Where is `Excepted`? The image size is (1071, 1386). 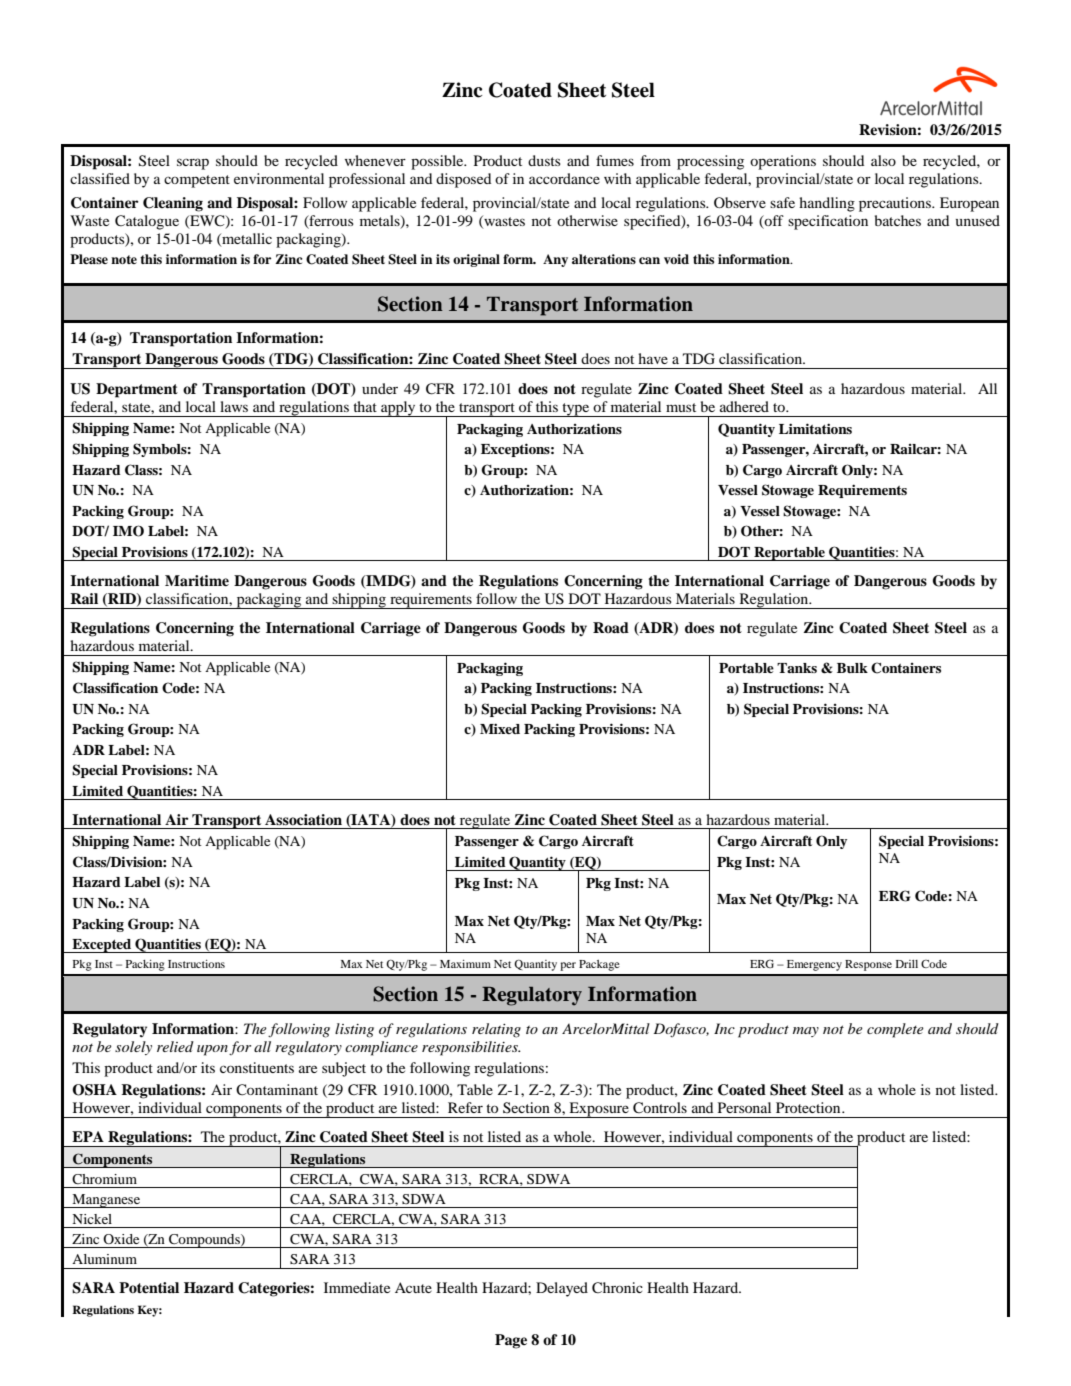
Excepted is located at coordinates (102, 946).
